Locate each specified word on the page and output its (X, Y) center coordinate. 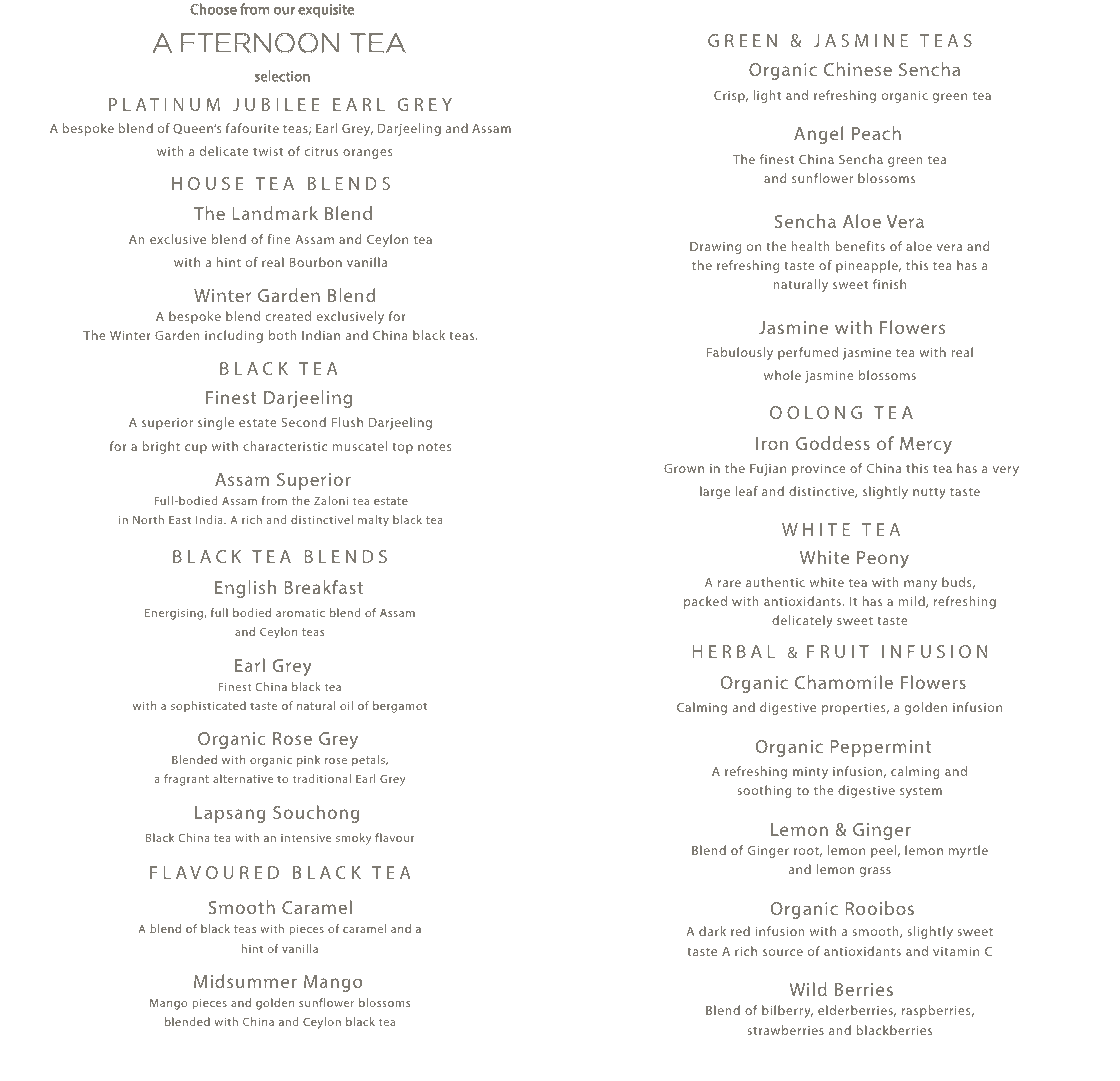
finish (889, 284)
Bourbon (316, 262)
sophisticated (208, 706)
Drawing (715, 248)
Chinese (858, 69)
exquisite (326, 11)
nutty (929, 493)
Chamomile (844, 682)
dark (712, 931)
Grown (684, 468)
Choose (213, 9)
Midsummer (245, 981)
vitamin (956, 951)
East (180, 520)
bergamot (400, 707)
